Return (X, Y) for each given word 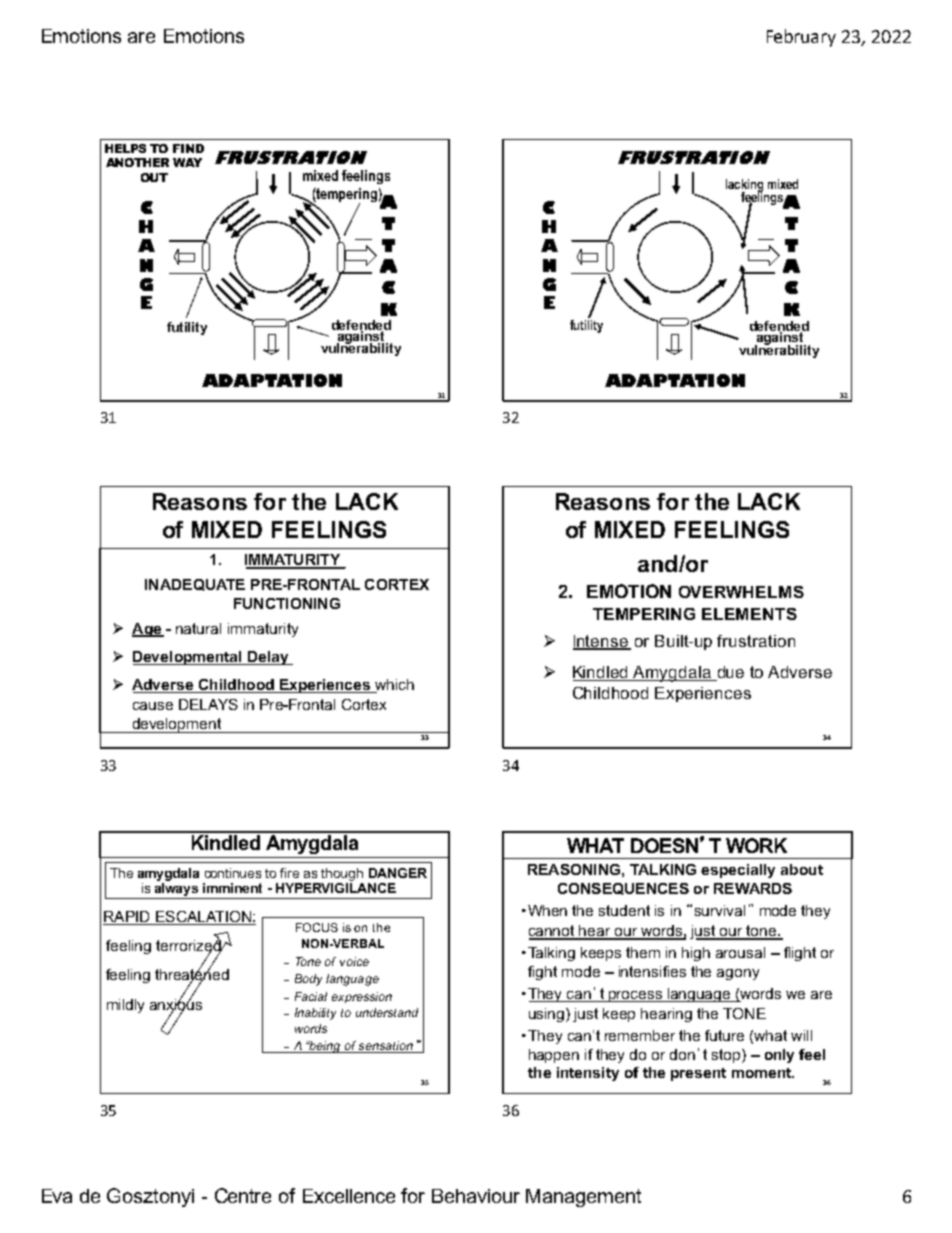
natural (198, 628)
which (393, 686)
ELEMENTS (749, 614)
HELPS (125, 148)
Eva (57, 1196)
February (801, 38)
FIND (188, 148)
